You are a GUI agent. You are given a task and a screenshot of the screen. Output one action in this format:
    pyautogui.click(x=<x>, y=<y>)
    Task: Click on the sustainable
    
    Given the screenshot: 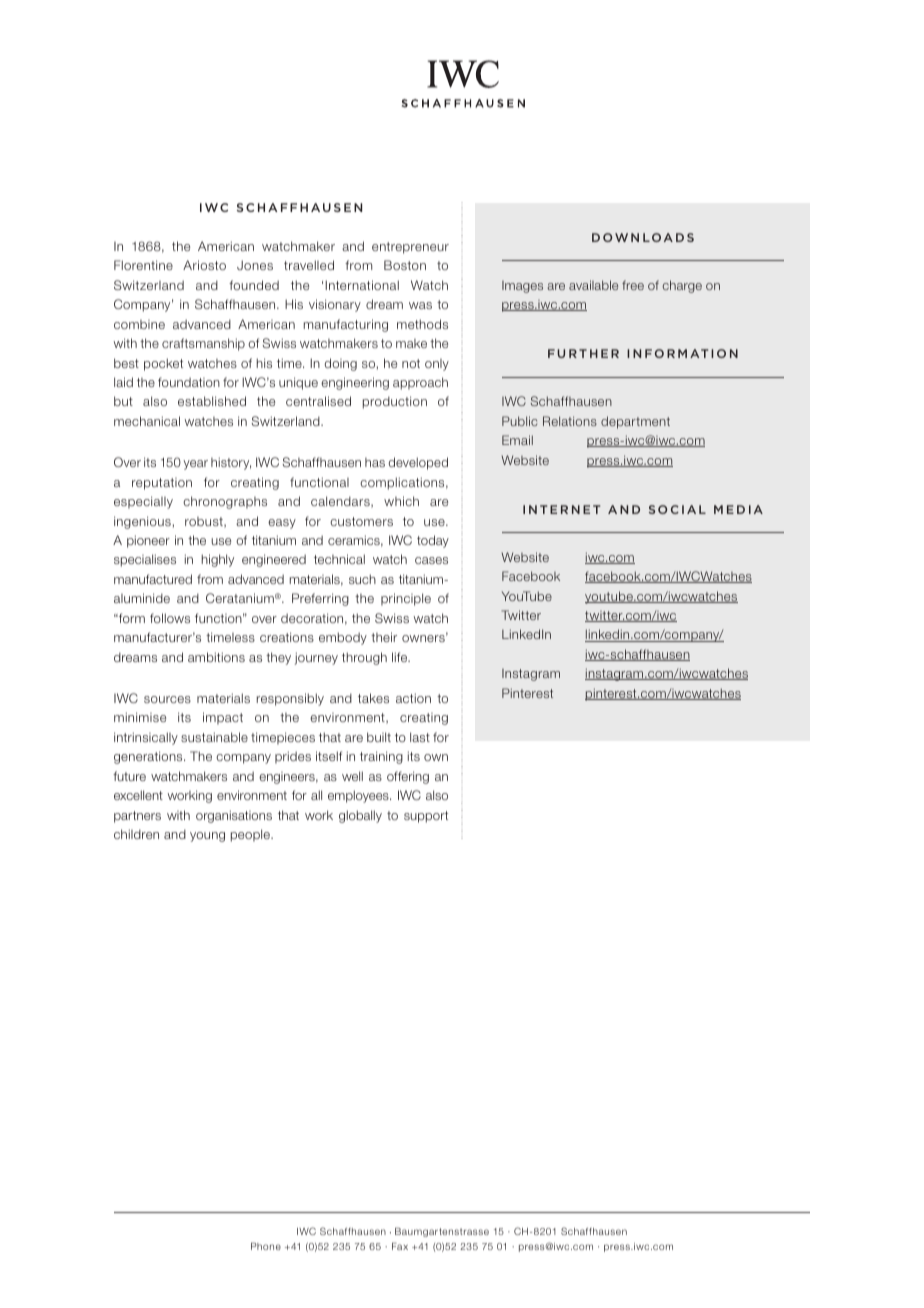 What is the action you would take?
    pyautogui.click(x=214, y=737)
